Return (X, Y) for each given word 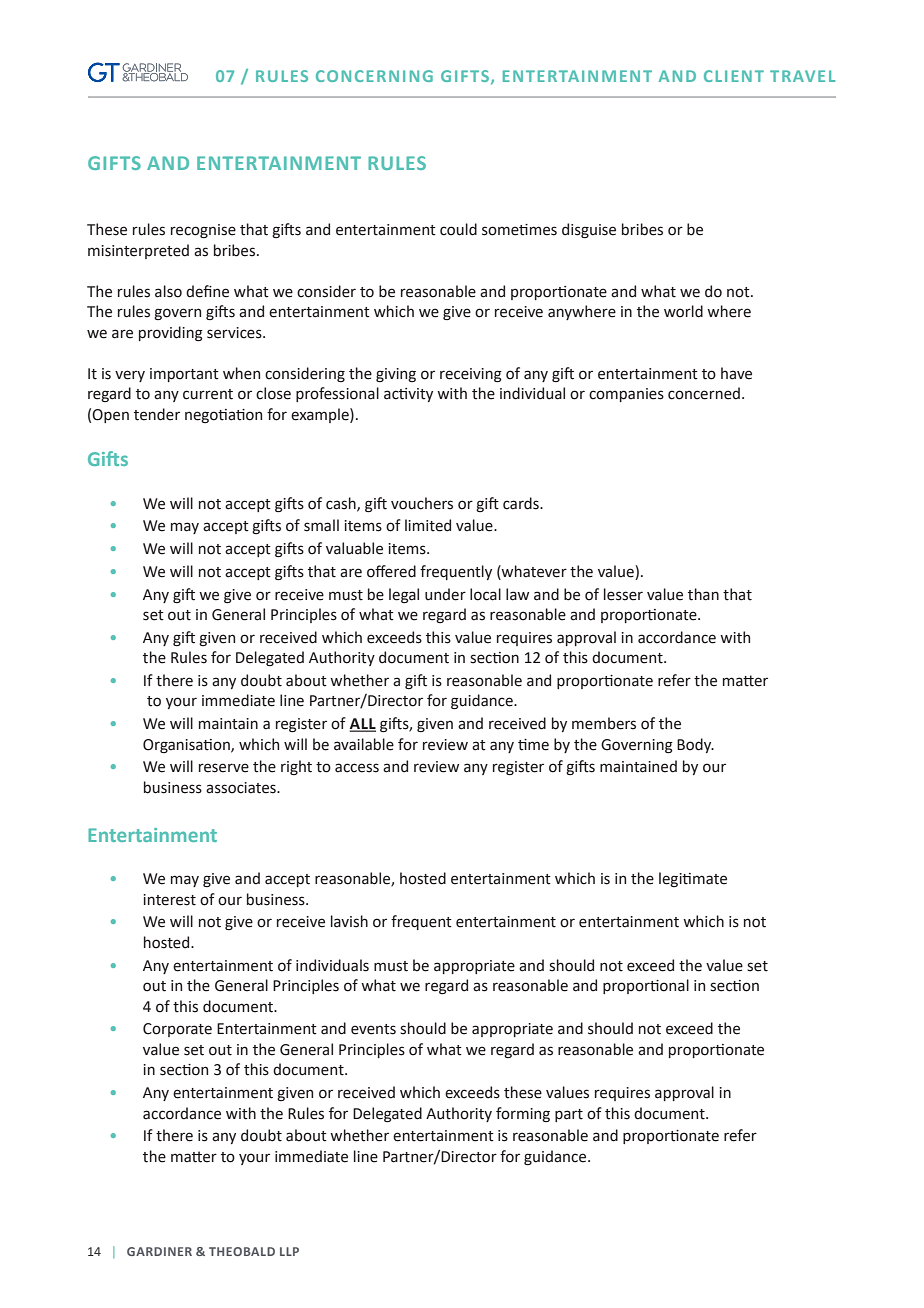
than (703, 594)
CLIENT (734, 76)
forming (523, 1114)
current (208, 394)
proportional (646, 986)
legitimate (693, 879)
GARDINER (159, 1251)
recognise (203, 231)
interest (169, 900)
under (445, 594)
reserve (224, 768)
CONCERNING (374, 76)
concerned (704, 393)
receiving (471, 375)
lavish (349, 921)
